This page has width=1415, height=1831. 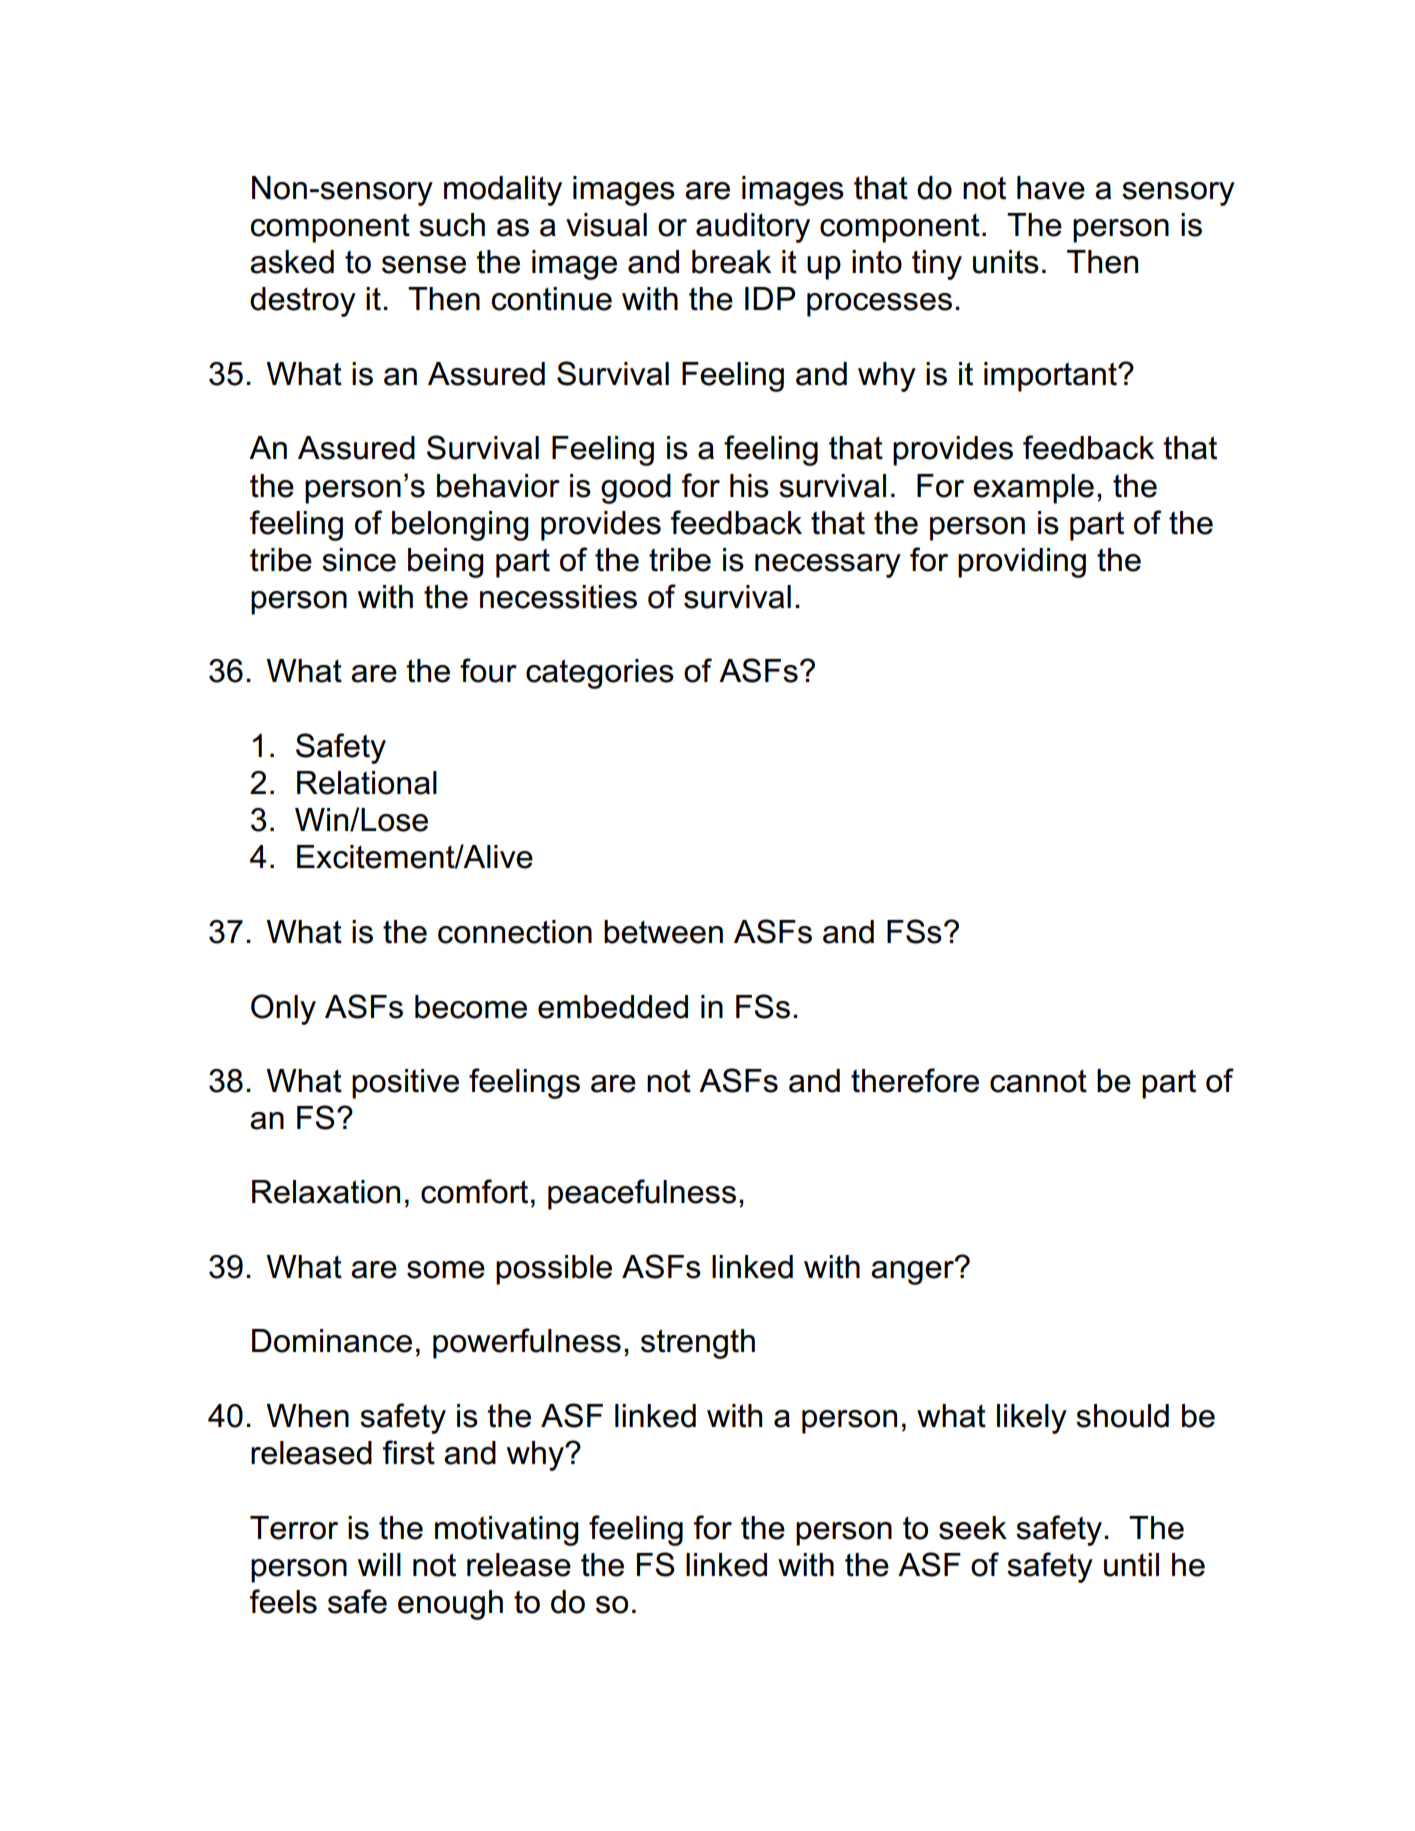 I want to click on units, so click(x=1006, y=262).
